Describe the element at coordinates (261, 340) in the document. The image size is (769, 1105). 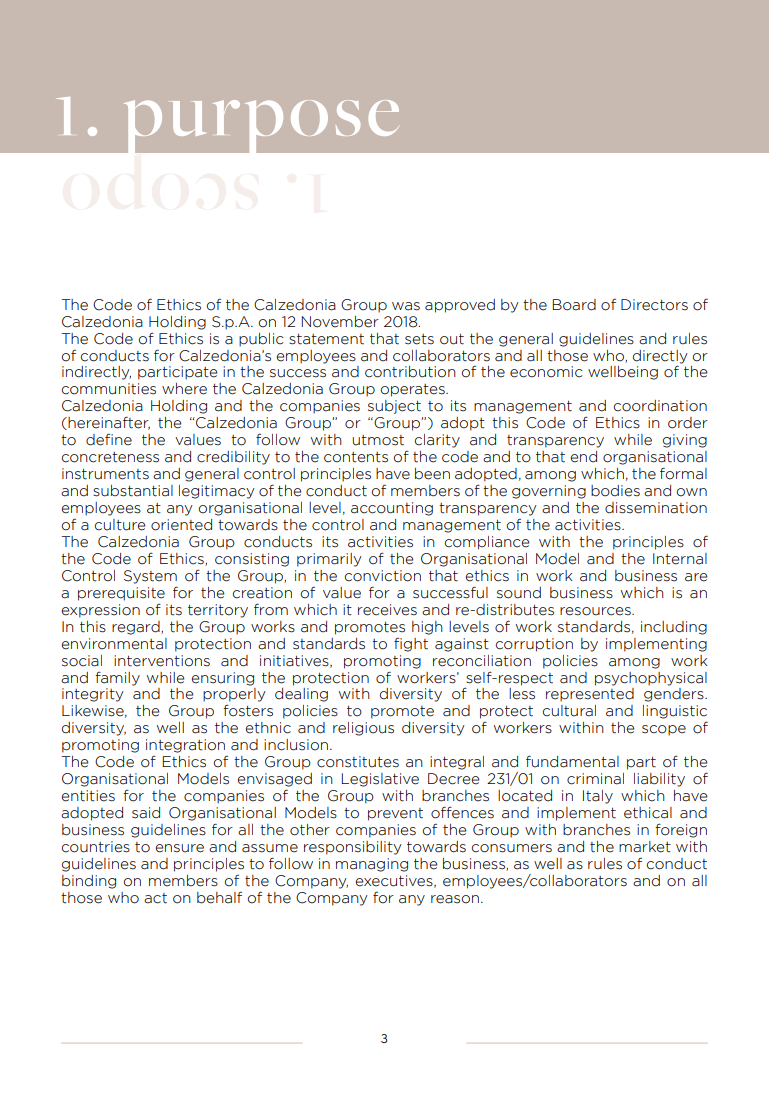
I see `public` at that location.
